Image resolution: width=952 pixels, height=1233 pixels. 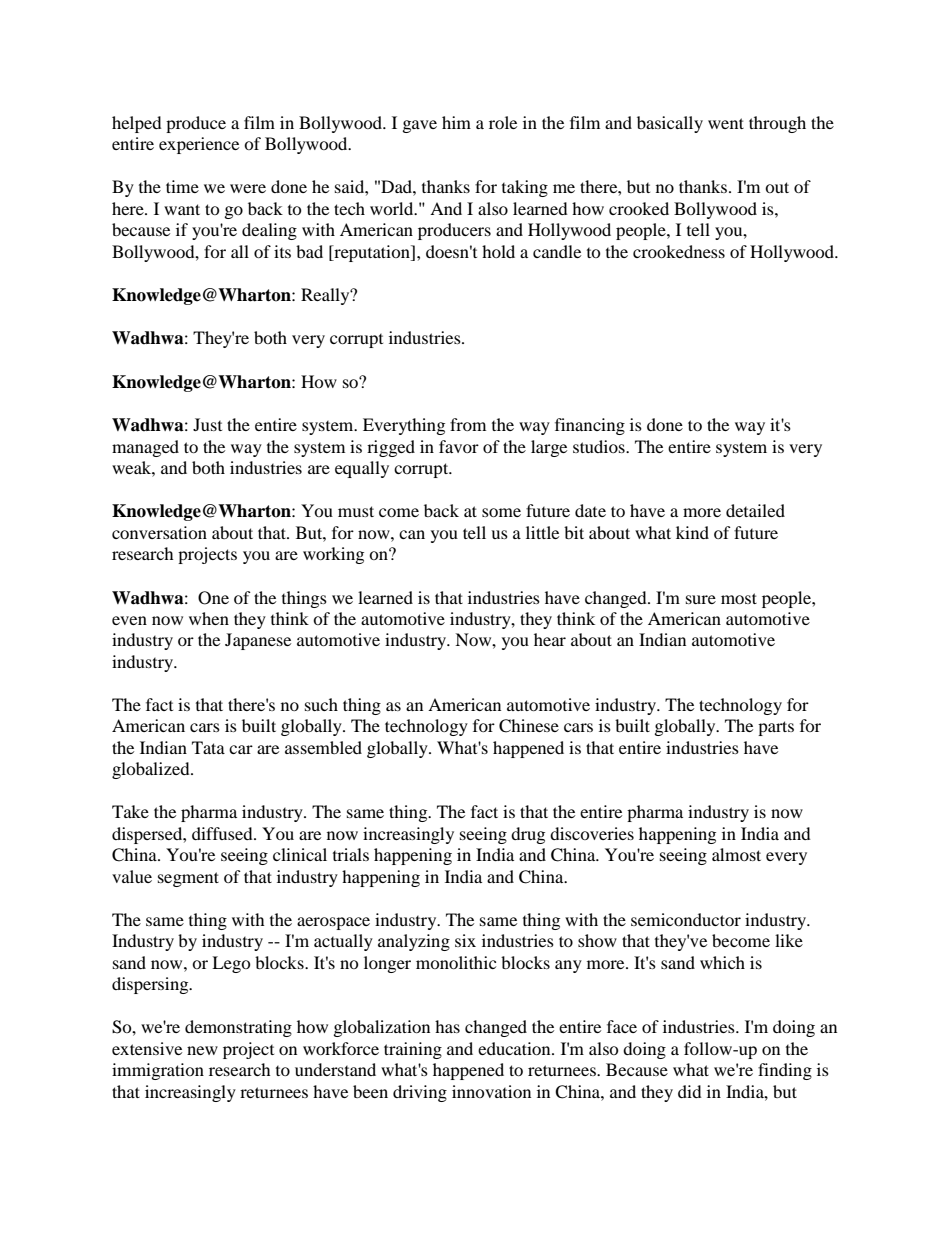 I want to click on experience, so click(x=199, y=145).
